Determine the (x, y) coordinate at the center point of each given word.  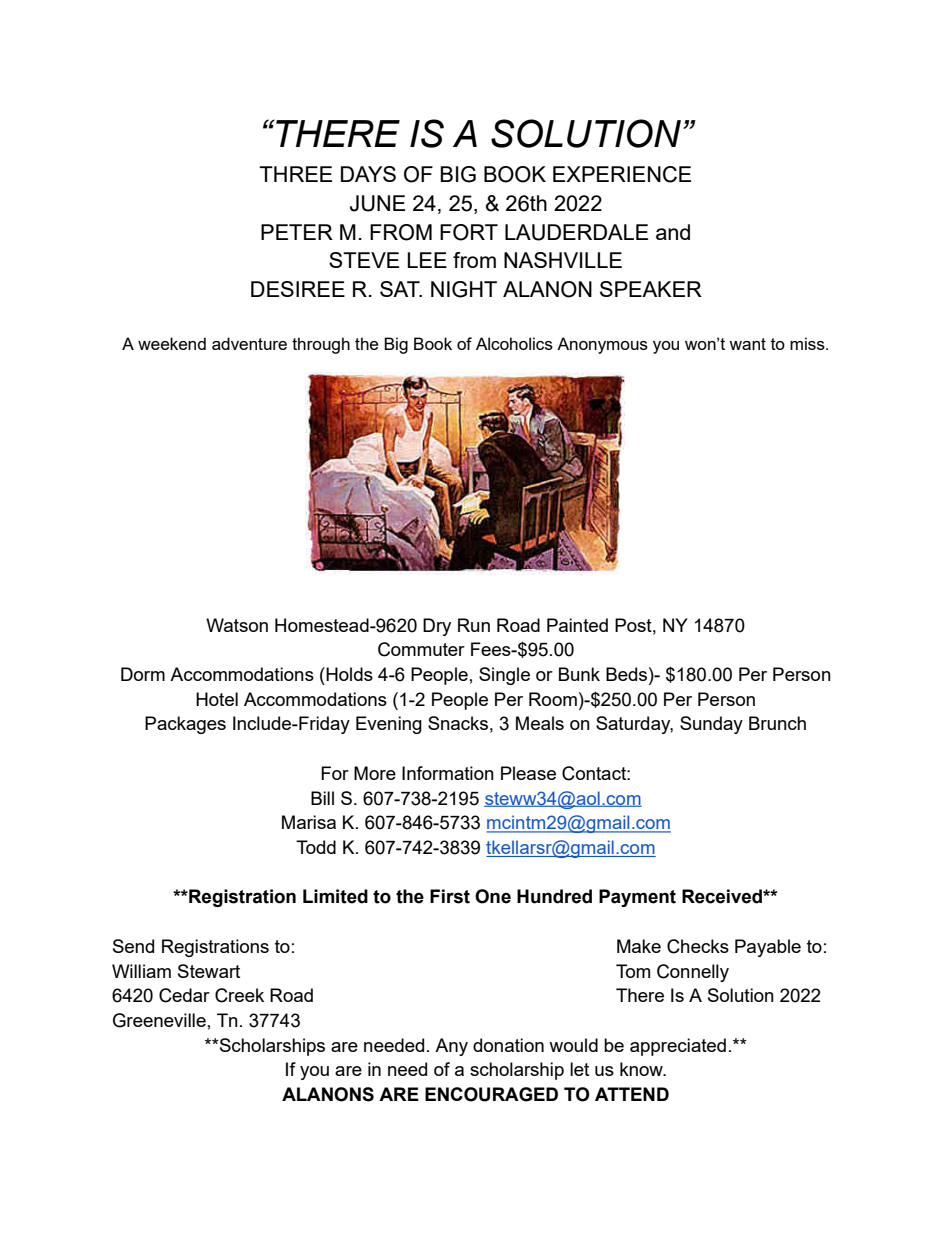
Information (448, 773)
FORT (469, 232)
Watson (237, 625)
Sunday (711, 725)
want (747, 344)
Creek (239, 995)
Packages (185, 725)
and (673, 232)
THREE (295, 174)
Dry (437, 627)
